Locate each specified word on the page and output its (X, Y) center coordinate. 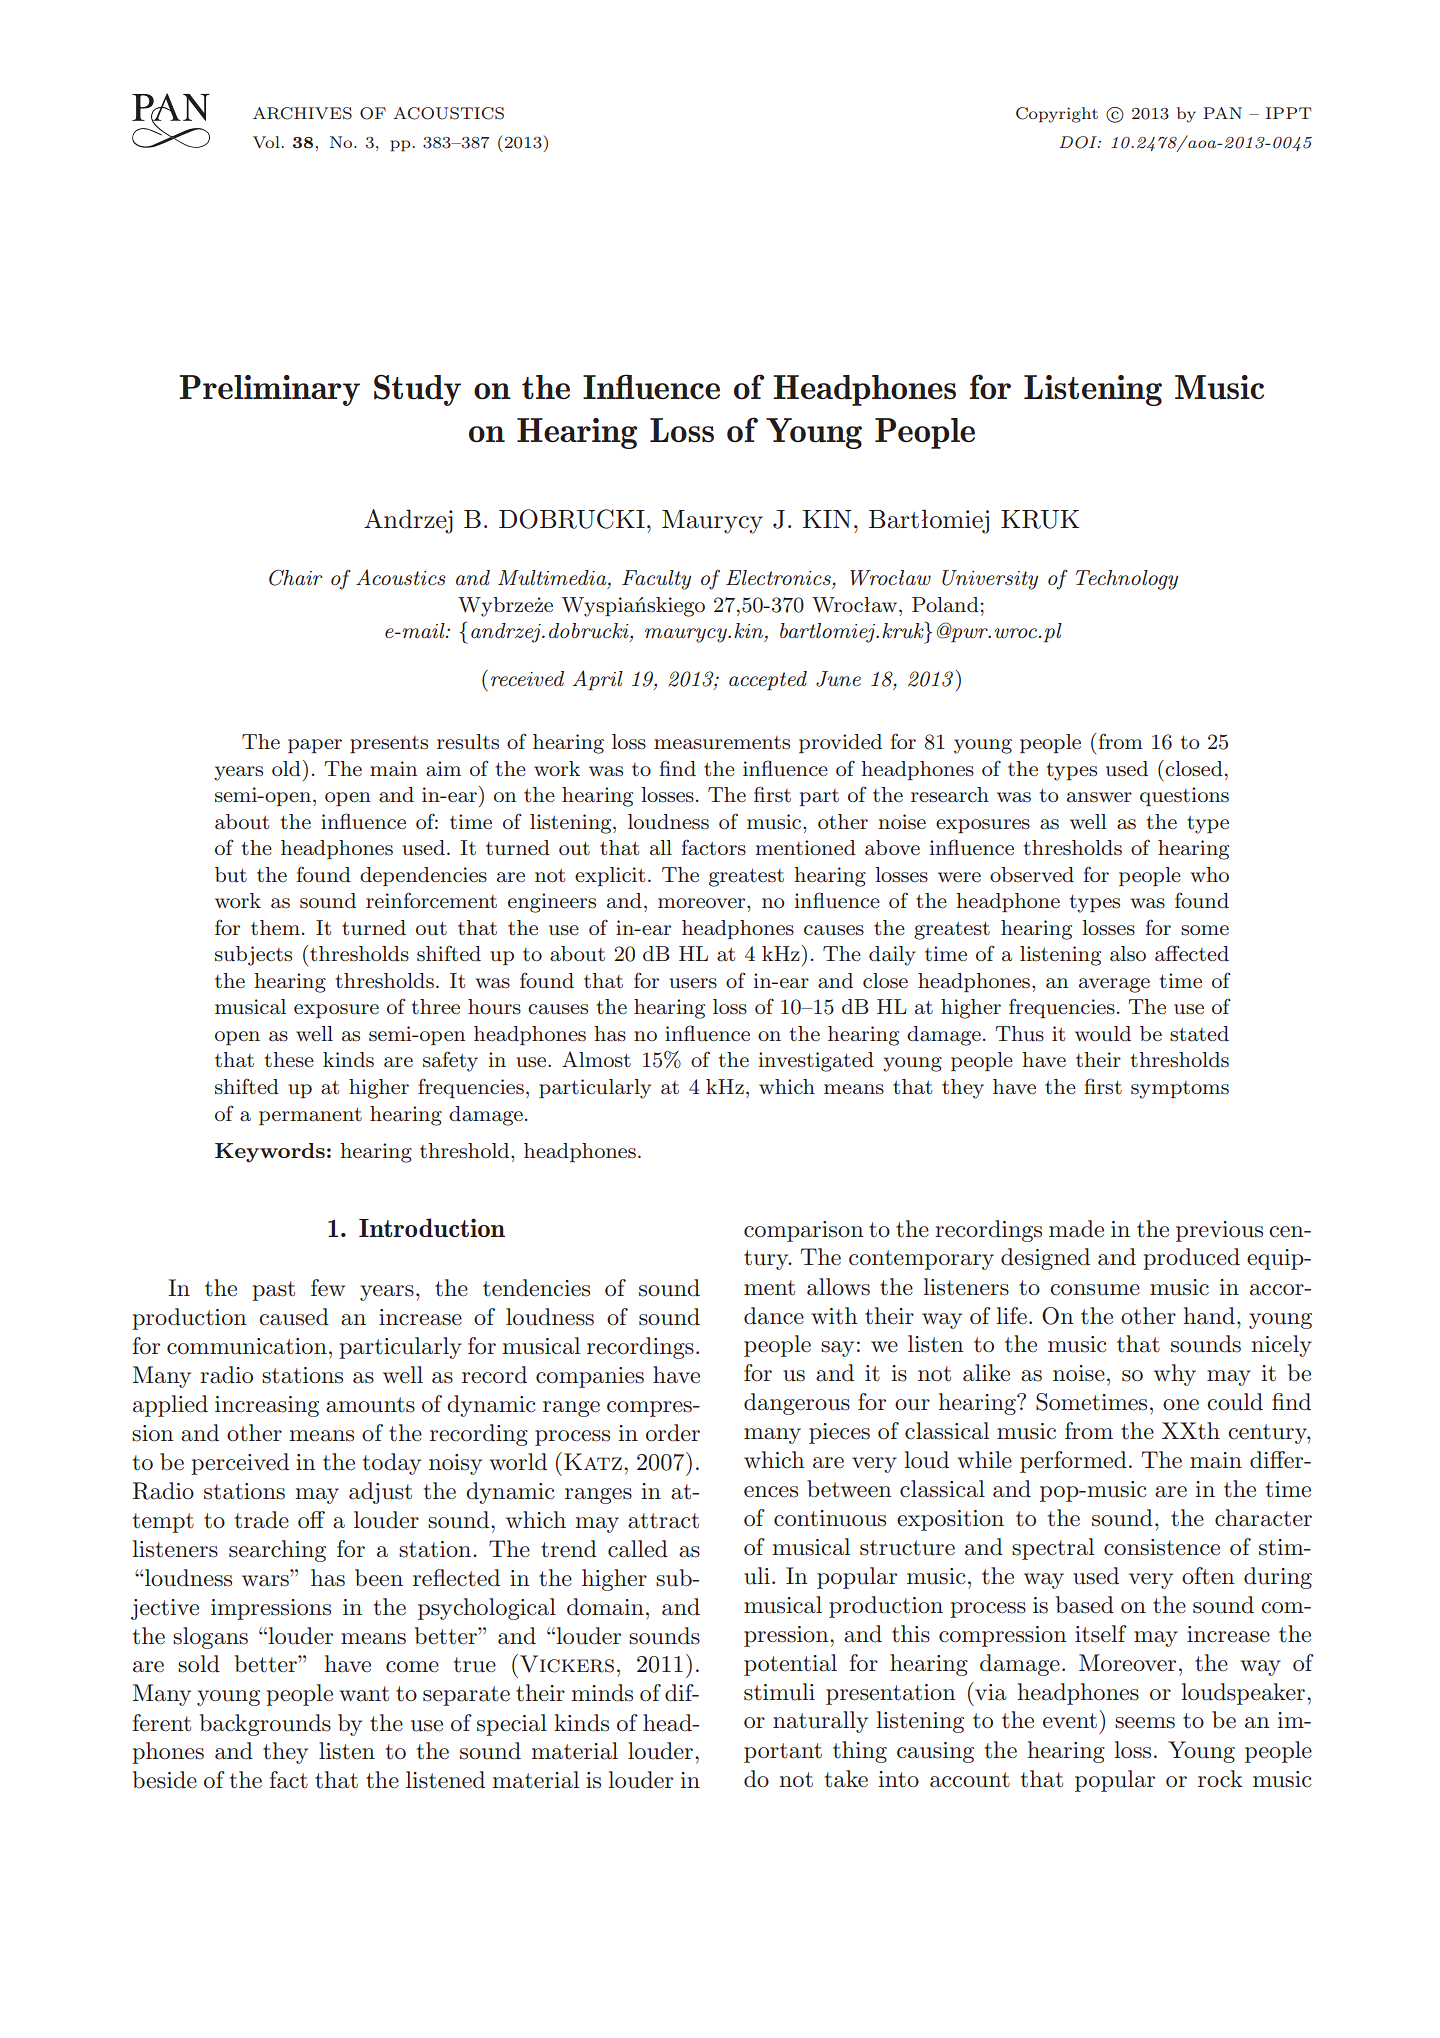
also (1128, 954)
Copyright (1057, 115)
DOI (1079, 142)
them (275, 927)
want (364, 1694)
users (693, 983)
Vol (266, 142)
